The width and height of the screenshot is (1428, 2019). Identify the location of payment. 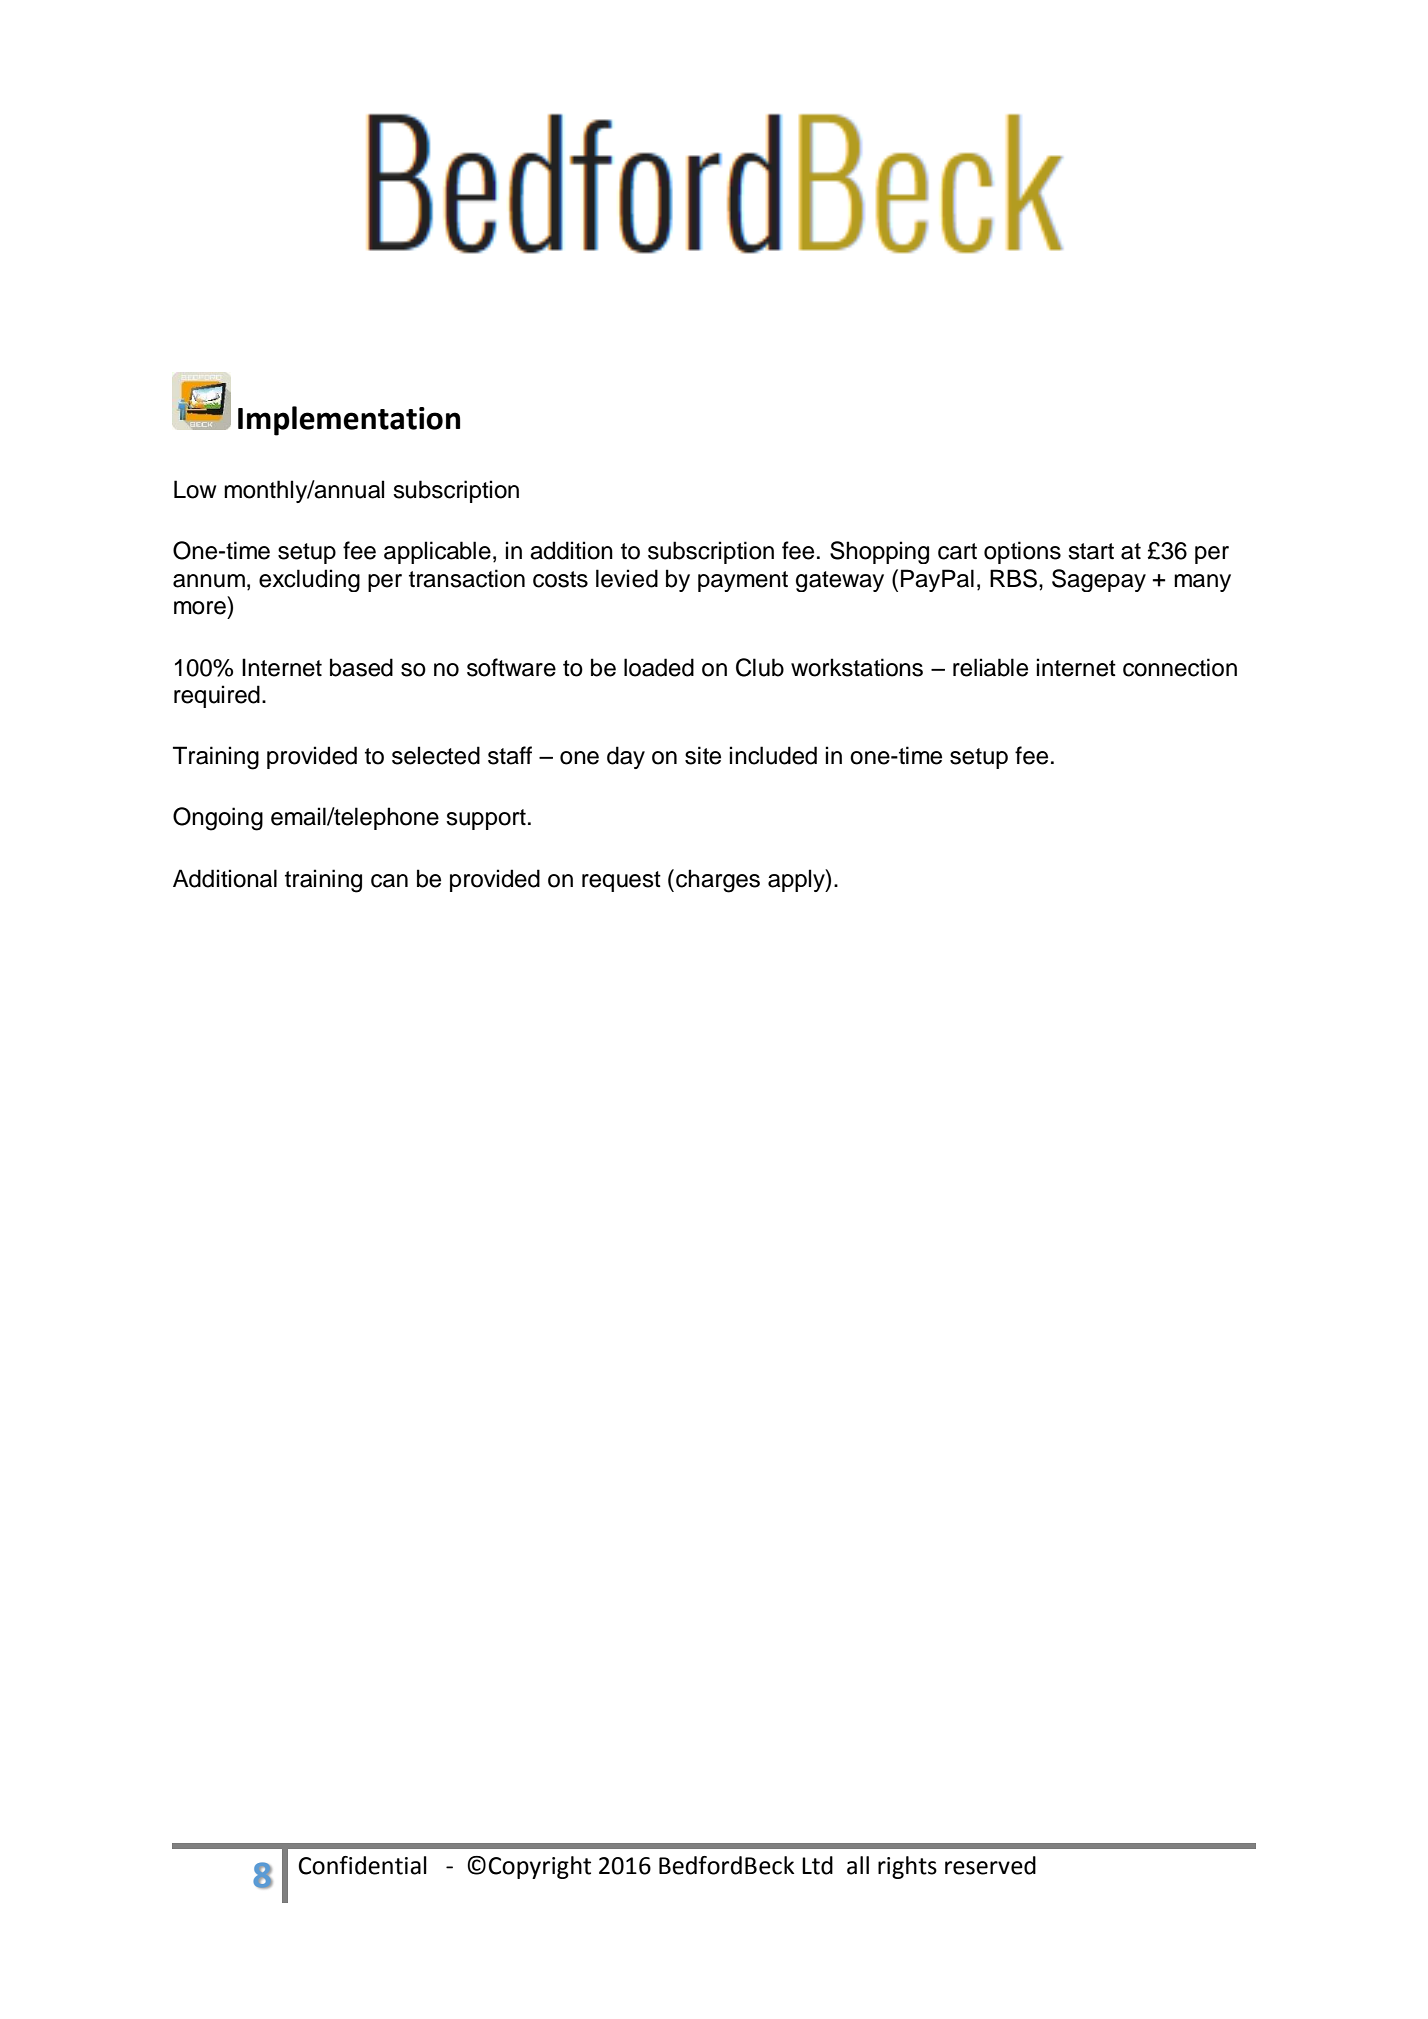
(743, 581).
